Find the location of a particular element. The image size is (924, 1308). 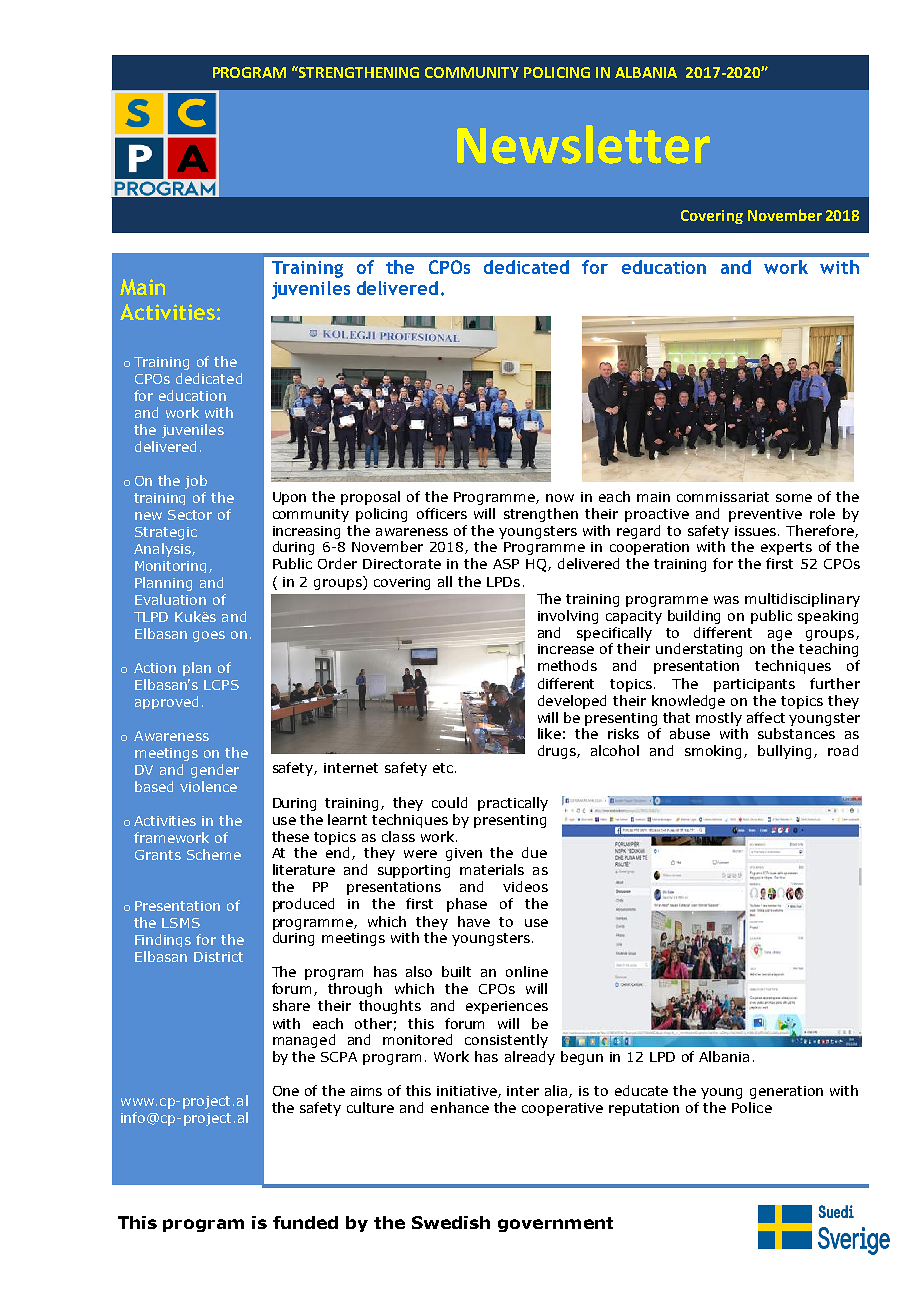

officers is located at coordinates (442, 513).
